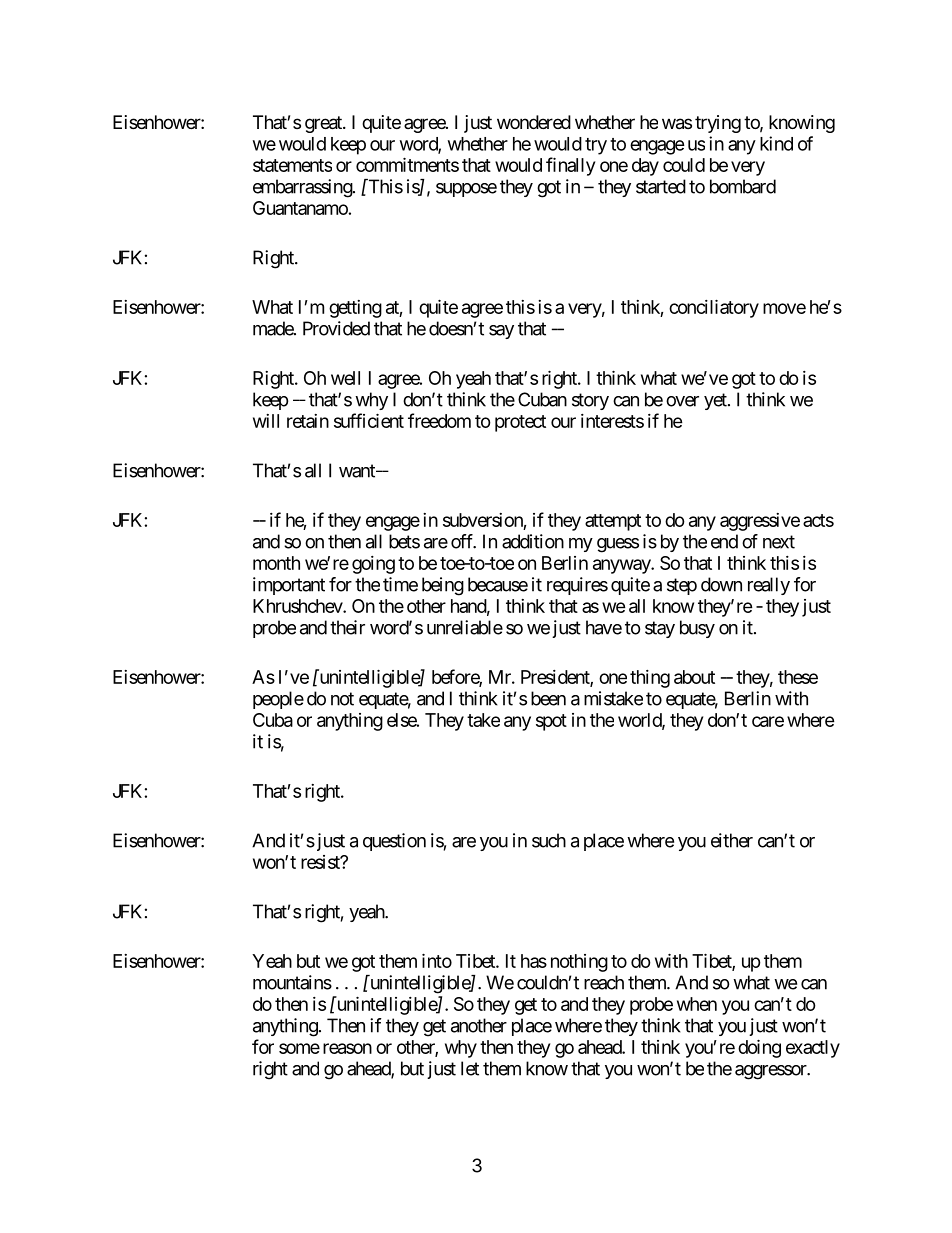  I want to click on protect, so click(520, 423).
